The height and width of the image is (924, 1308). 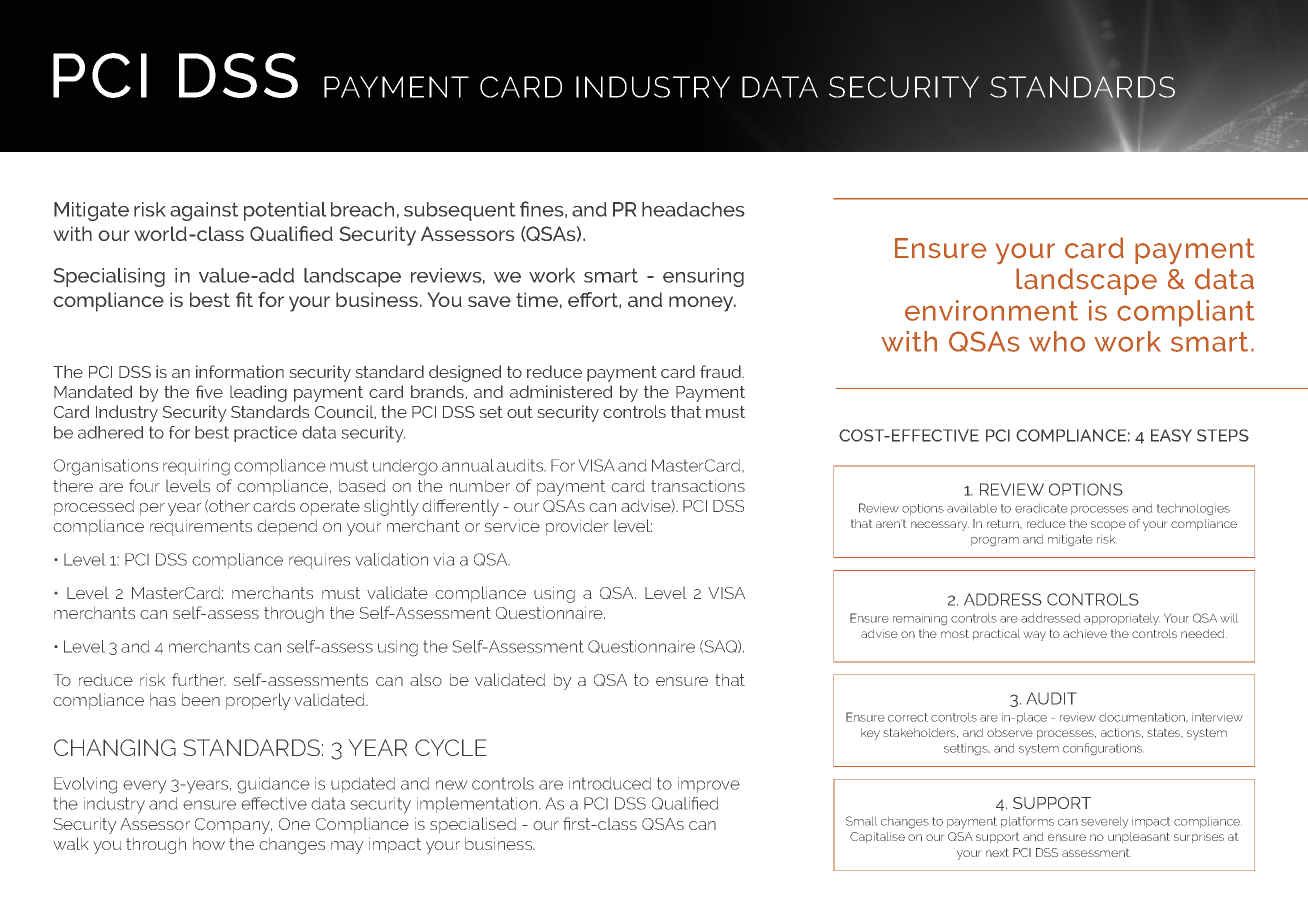 I want to click on via, so click(x=444, y=559).
